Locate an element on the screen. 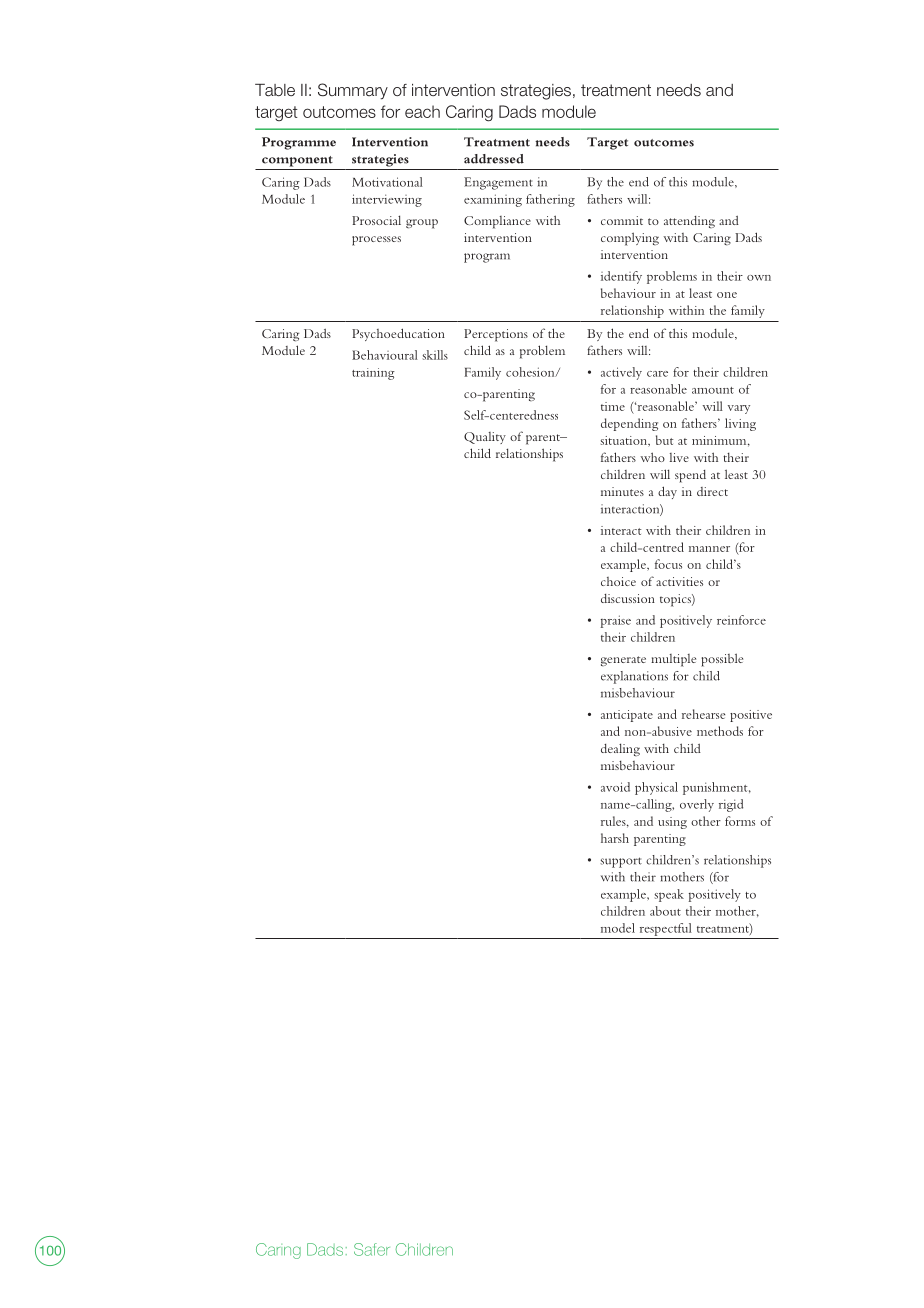 The image size is (924, 1308). attending is located at coordinates (689, 222).
